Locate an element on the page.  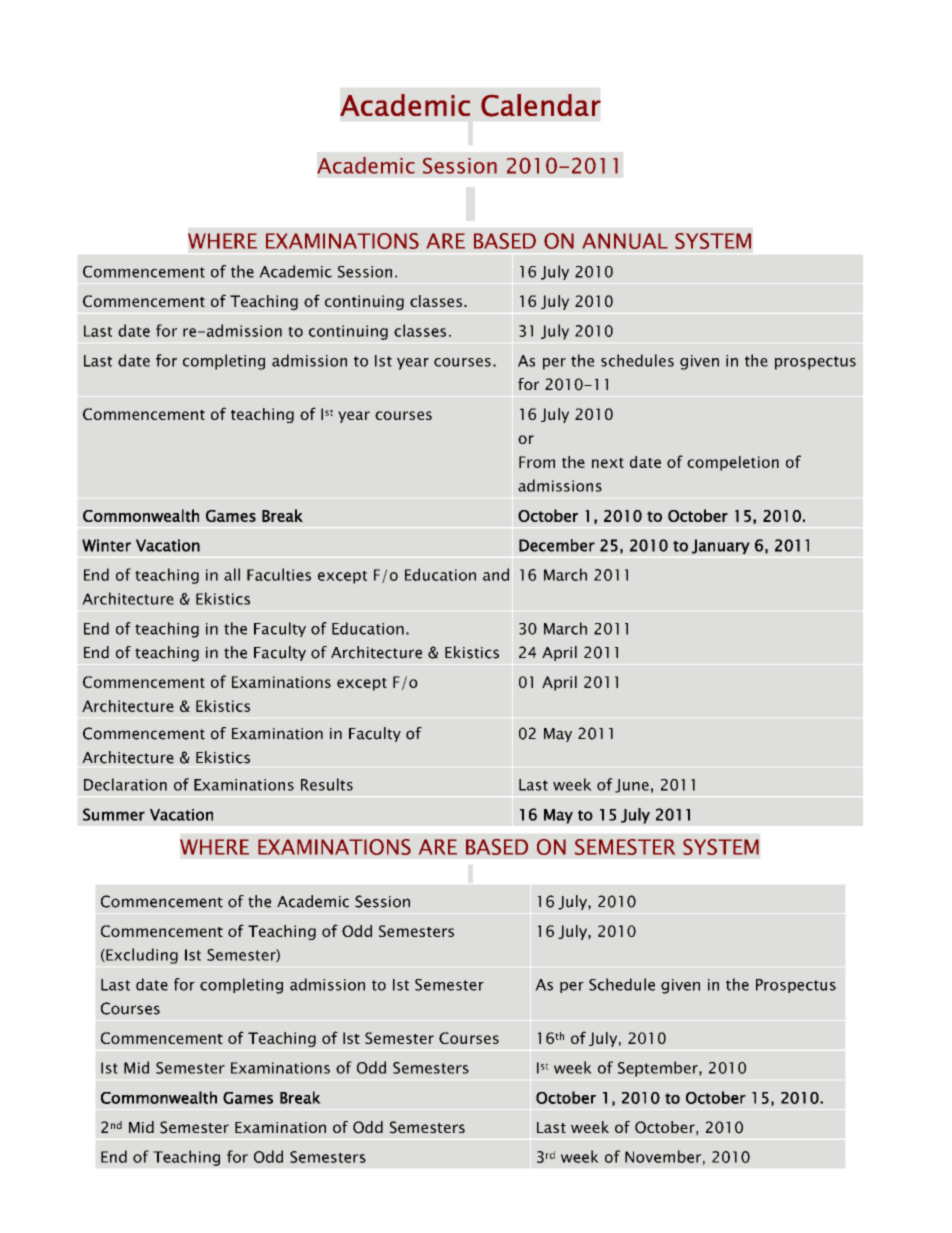
June is located at coordinates (632, 786).
